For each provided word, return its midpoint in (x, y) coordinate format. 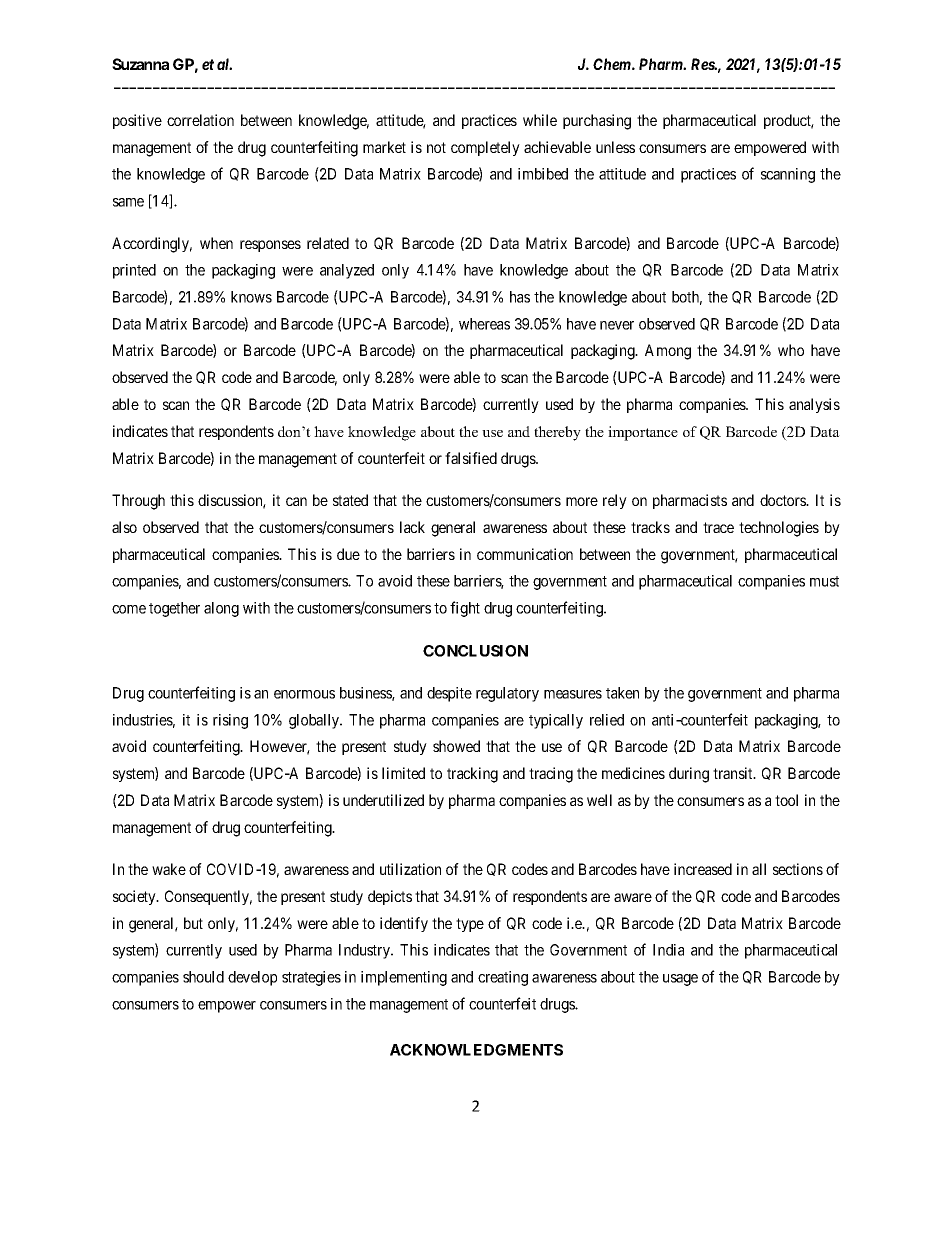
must (824, 581)
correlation (200, 120)
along (221, 609)
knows (251, 297)
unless (615, 147)
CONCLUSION (475, 651)
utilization (410, 869)
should (203, 977)
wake (169, 869)
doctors (784, 500)
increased (703, 869)
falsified (471, 458)
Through (138, 502)
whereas (484, 324)
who (791, 350)
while (540, 120)
